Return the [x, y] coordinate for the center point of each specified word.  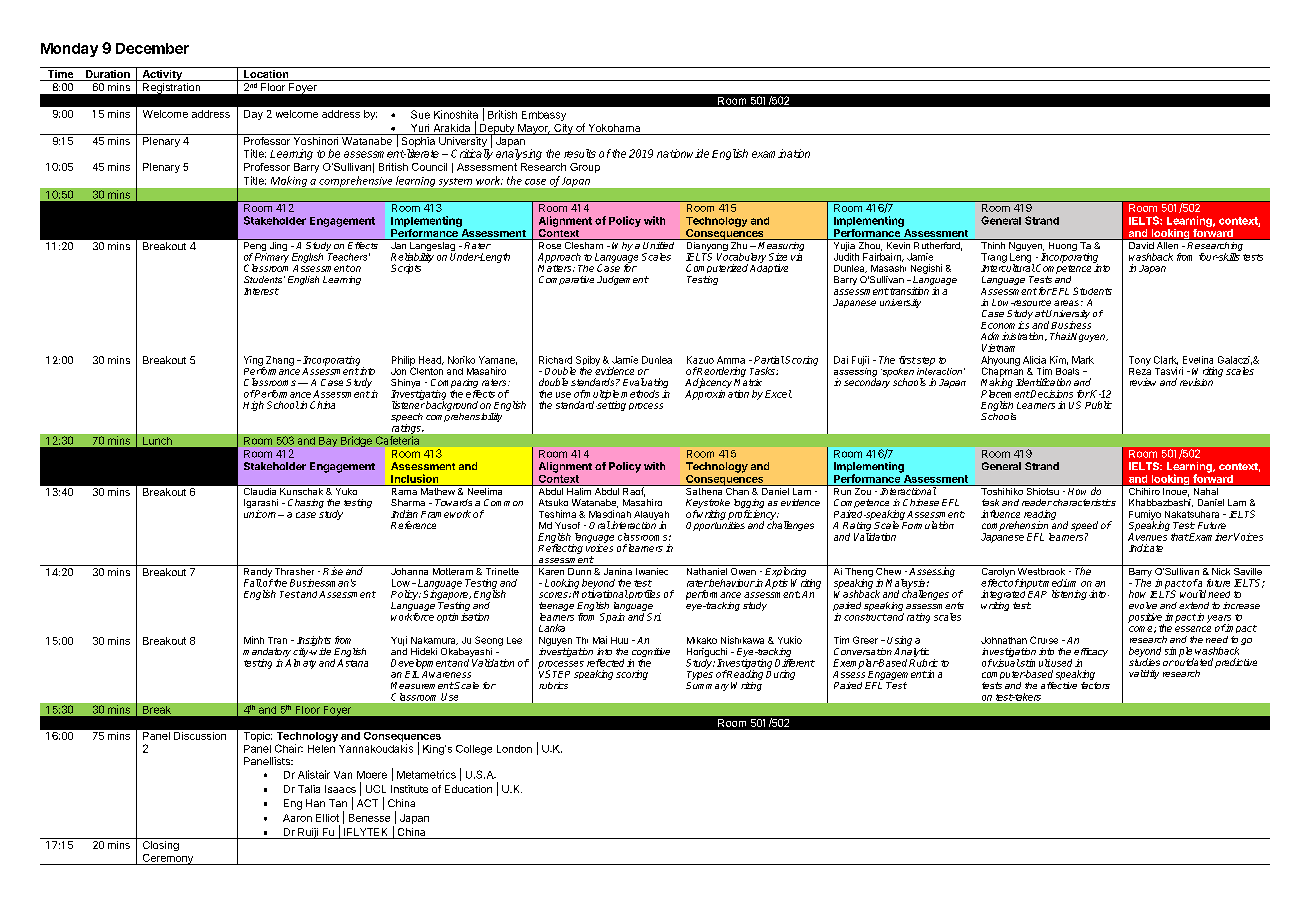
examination [781, 153]
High [253, 406]
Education [468, 789]
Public [1098, 405]
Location [266, 75]
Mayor [533, 129]
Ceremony [167, 859]
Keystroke [708, 505]
